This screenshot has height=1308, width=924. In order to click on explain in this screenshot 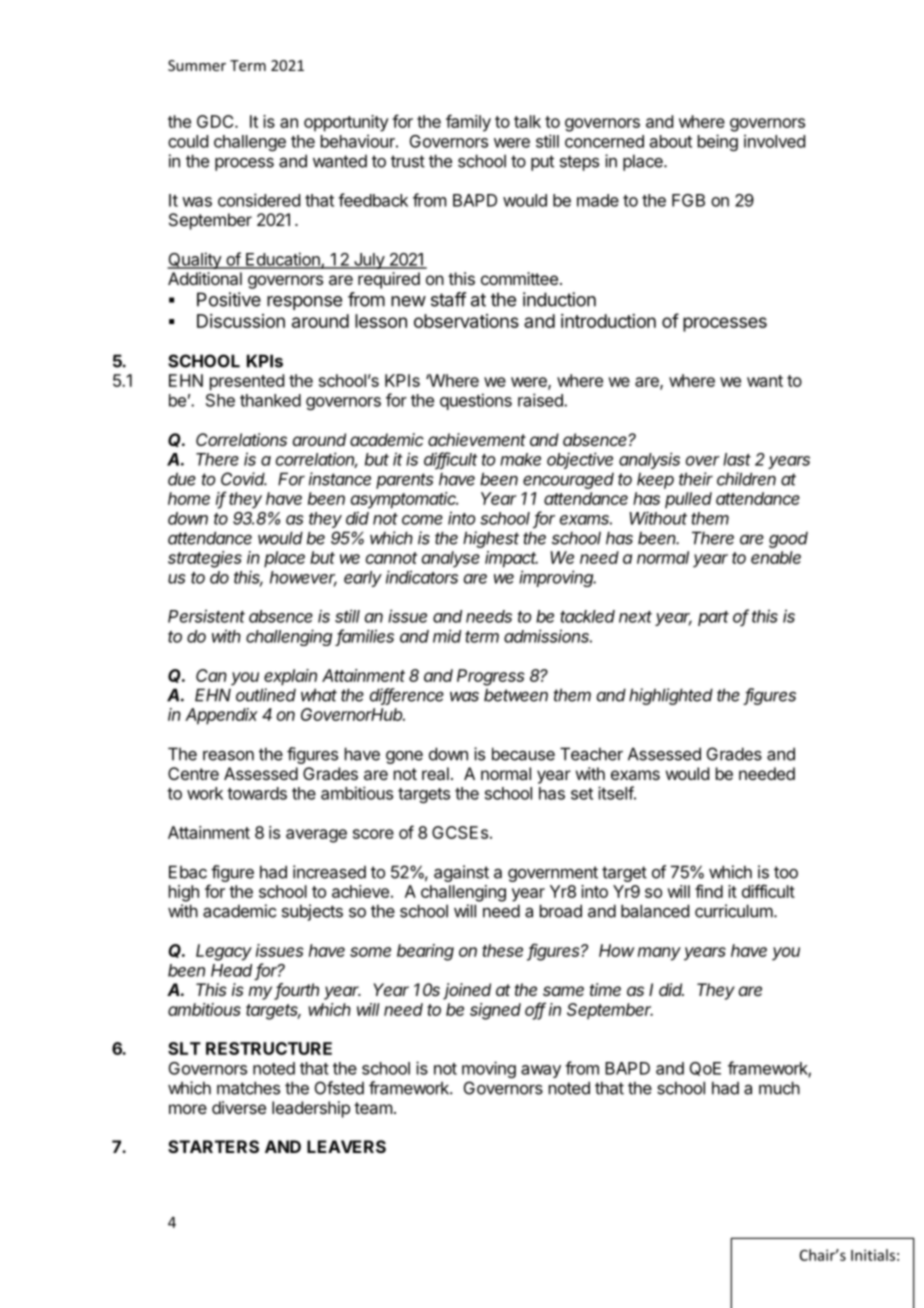, I will do `click(290, 677)`.
